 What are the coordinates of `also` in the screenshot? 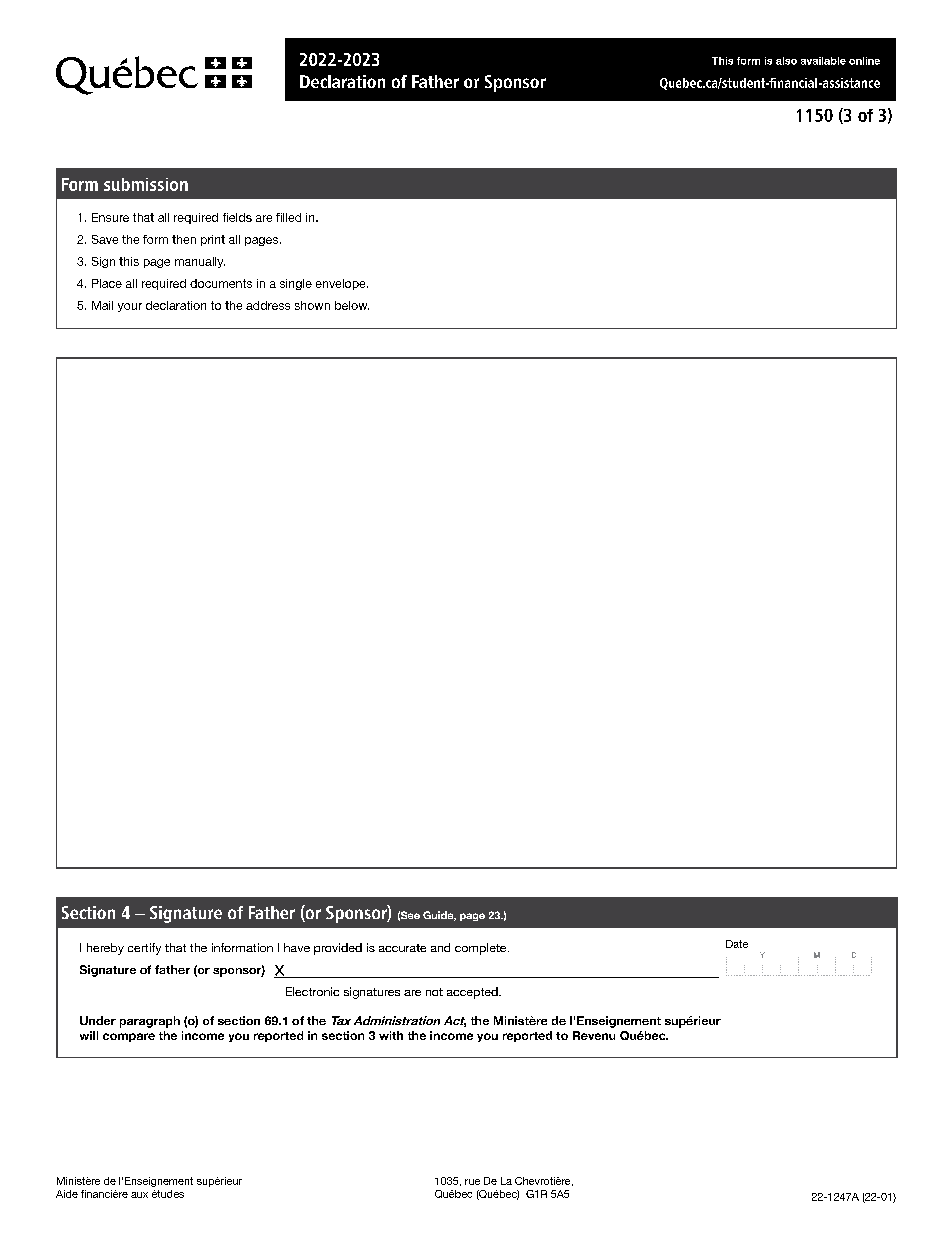 It's located at (786, 61).
